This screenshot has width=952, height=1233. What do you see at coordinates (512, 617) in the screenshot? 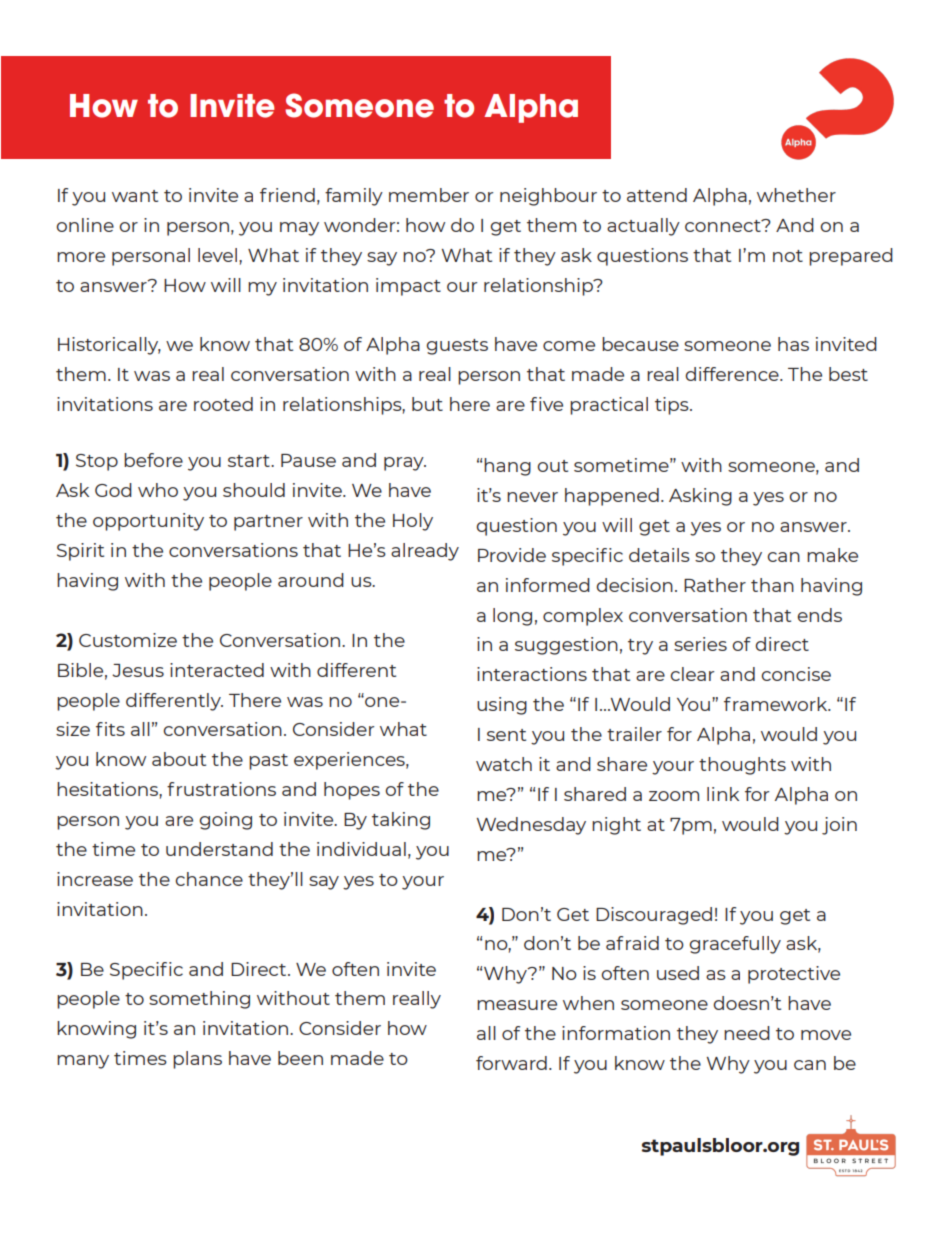
I see `long` at bounding box center [512, 617].
